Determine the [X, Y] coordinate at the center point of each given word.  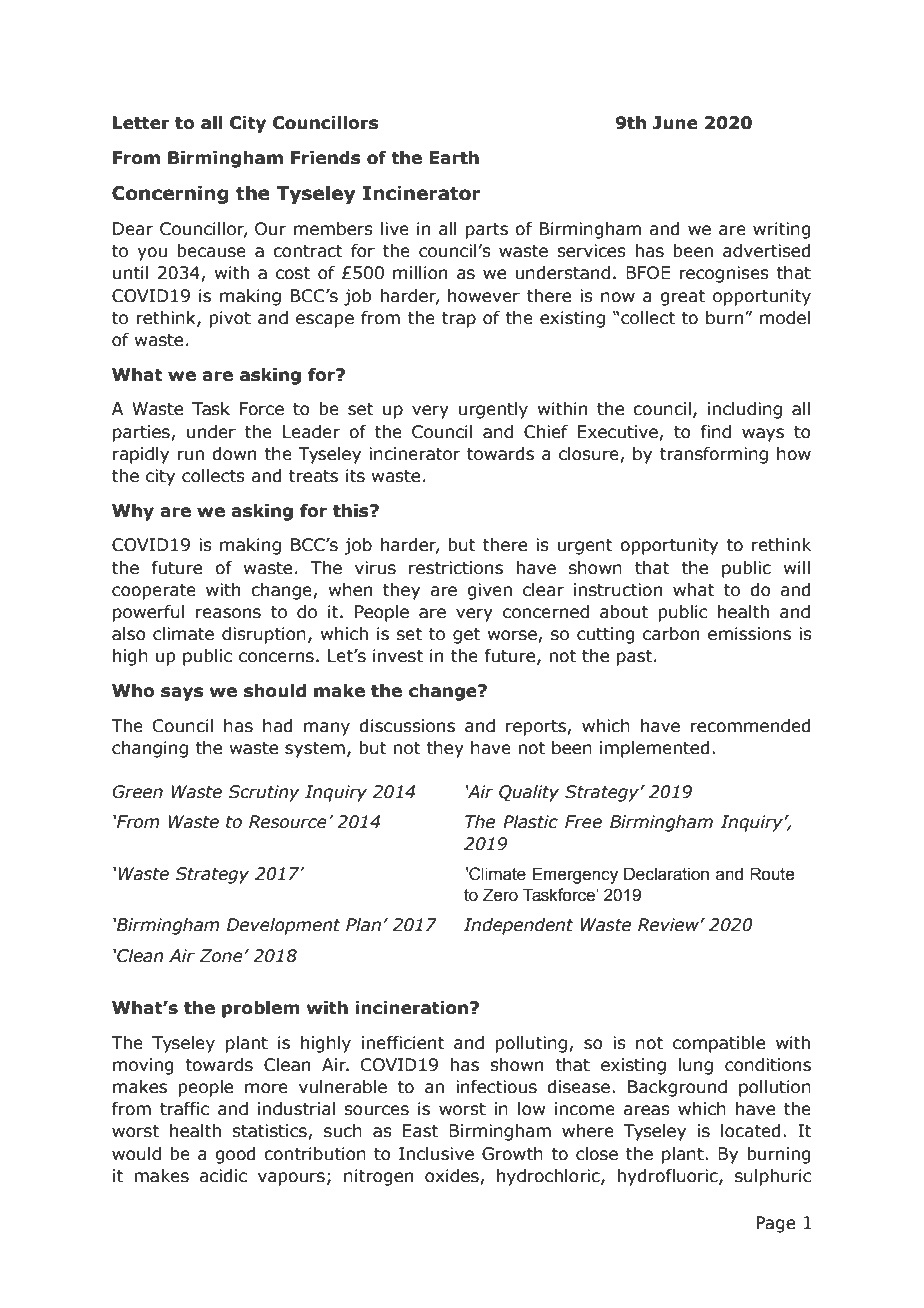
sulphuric [773, 1177]
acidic [223, 1176]
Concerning [170, 194]
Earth [454, 158]
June [675, 123]
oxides [453, 1177]
